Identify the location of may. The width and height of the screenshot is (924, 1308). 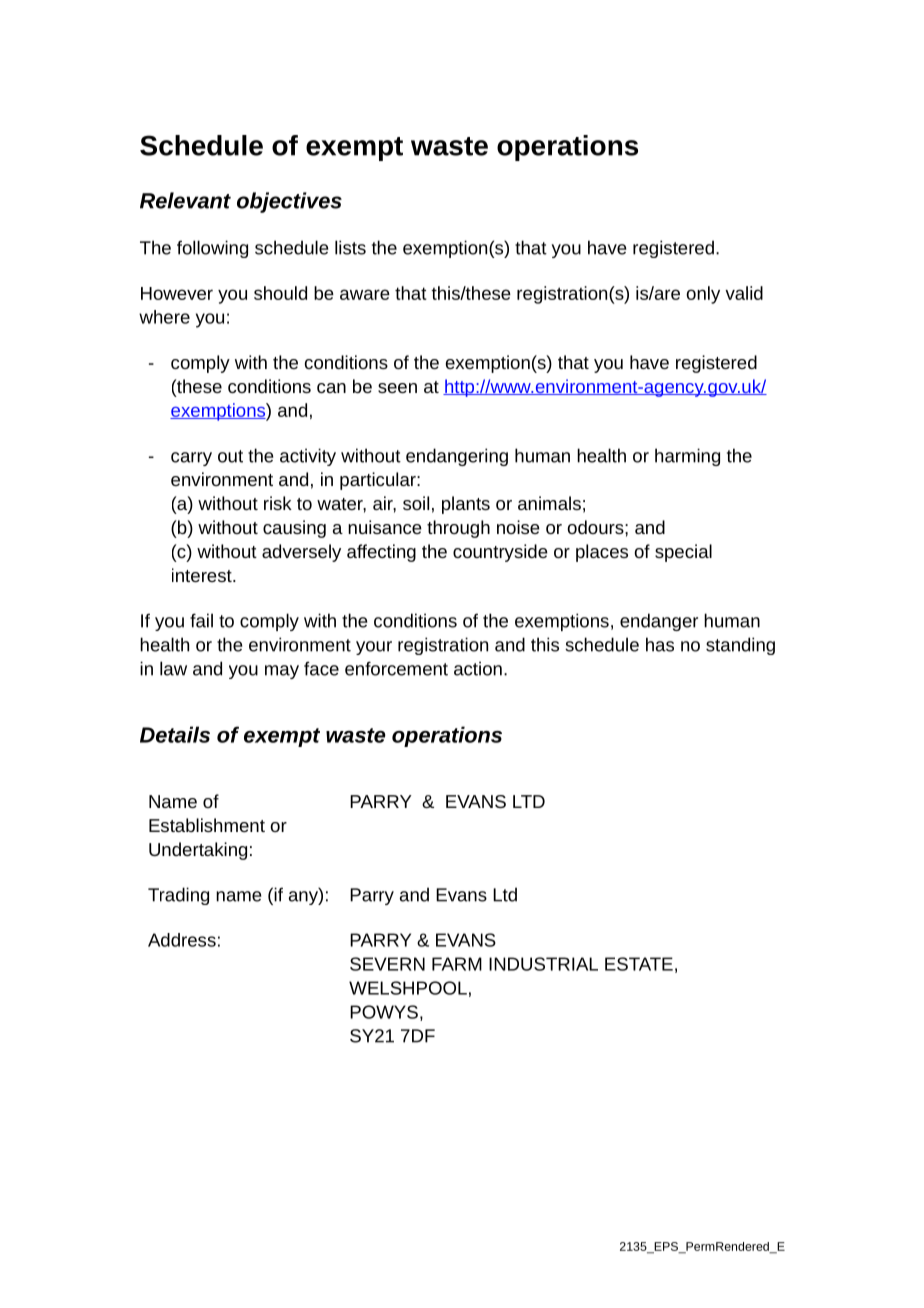
(282, 672).
